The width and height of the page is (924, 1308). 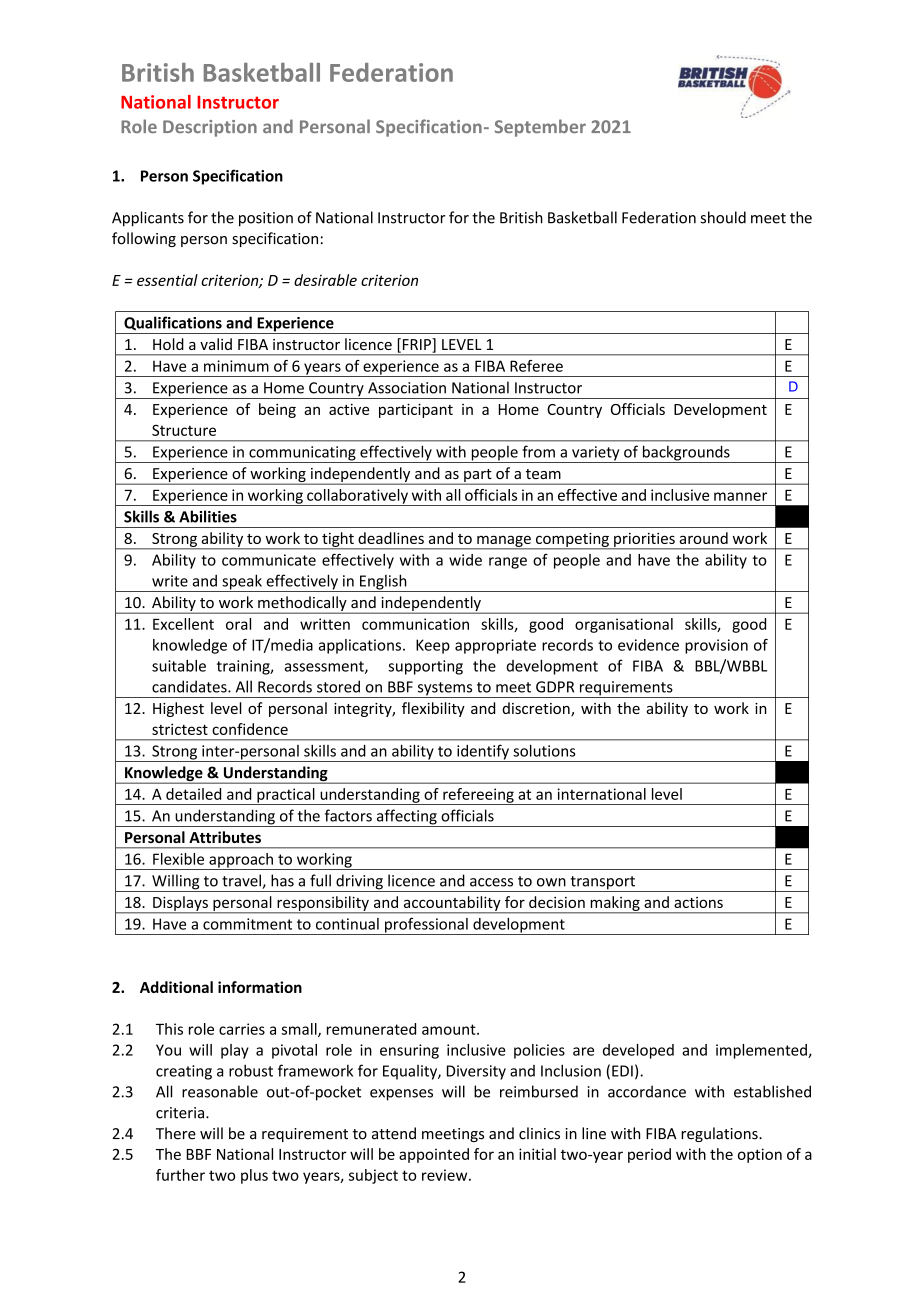 What do you see at coordinates (325, 280) in the page?
I see `desirable` at bounding box center [325, 280].
